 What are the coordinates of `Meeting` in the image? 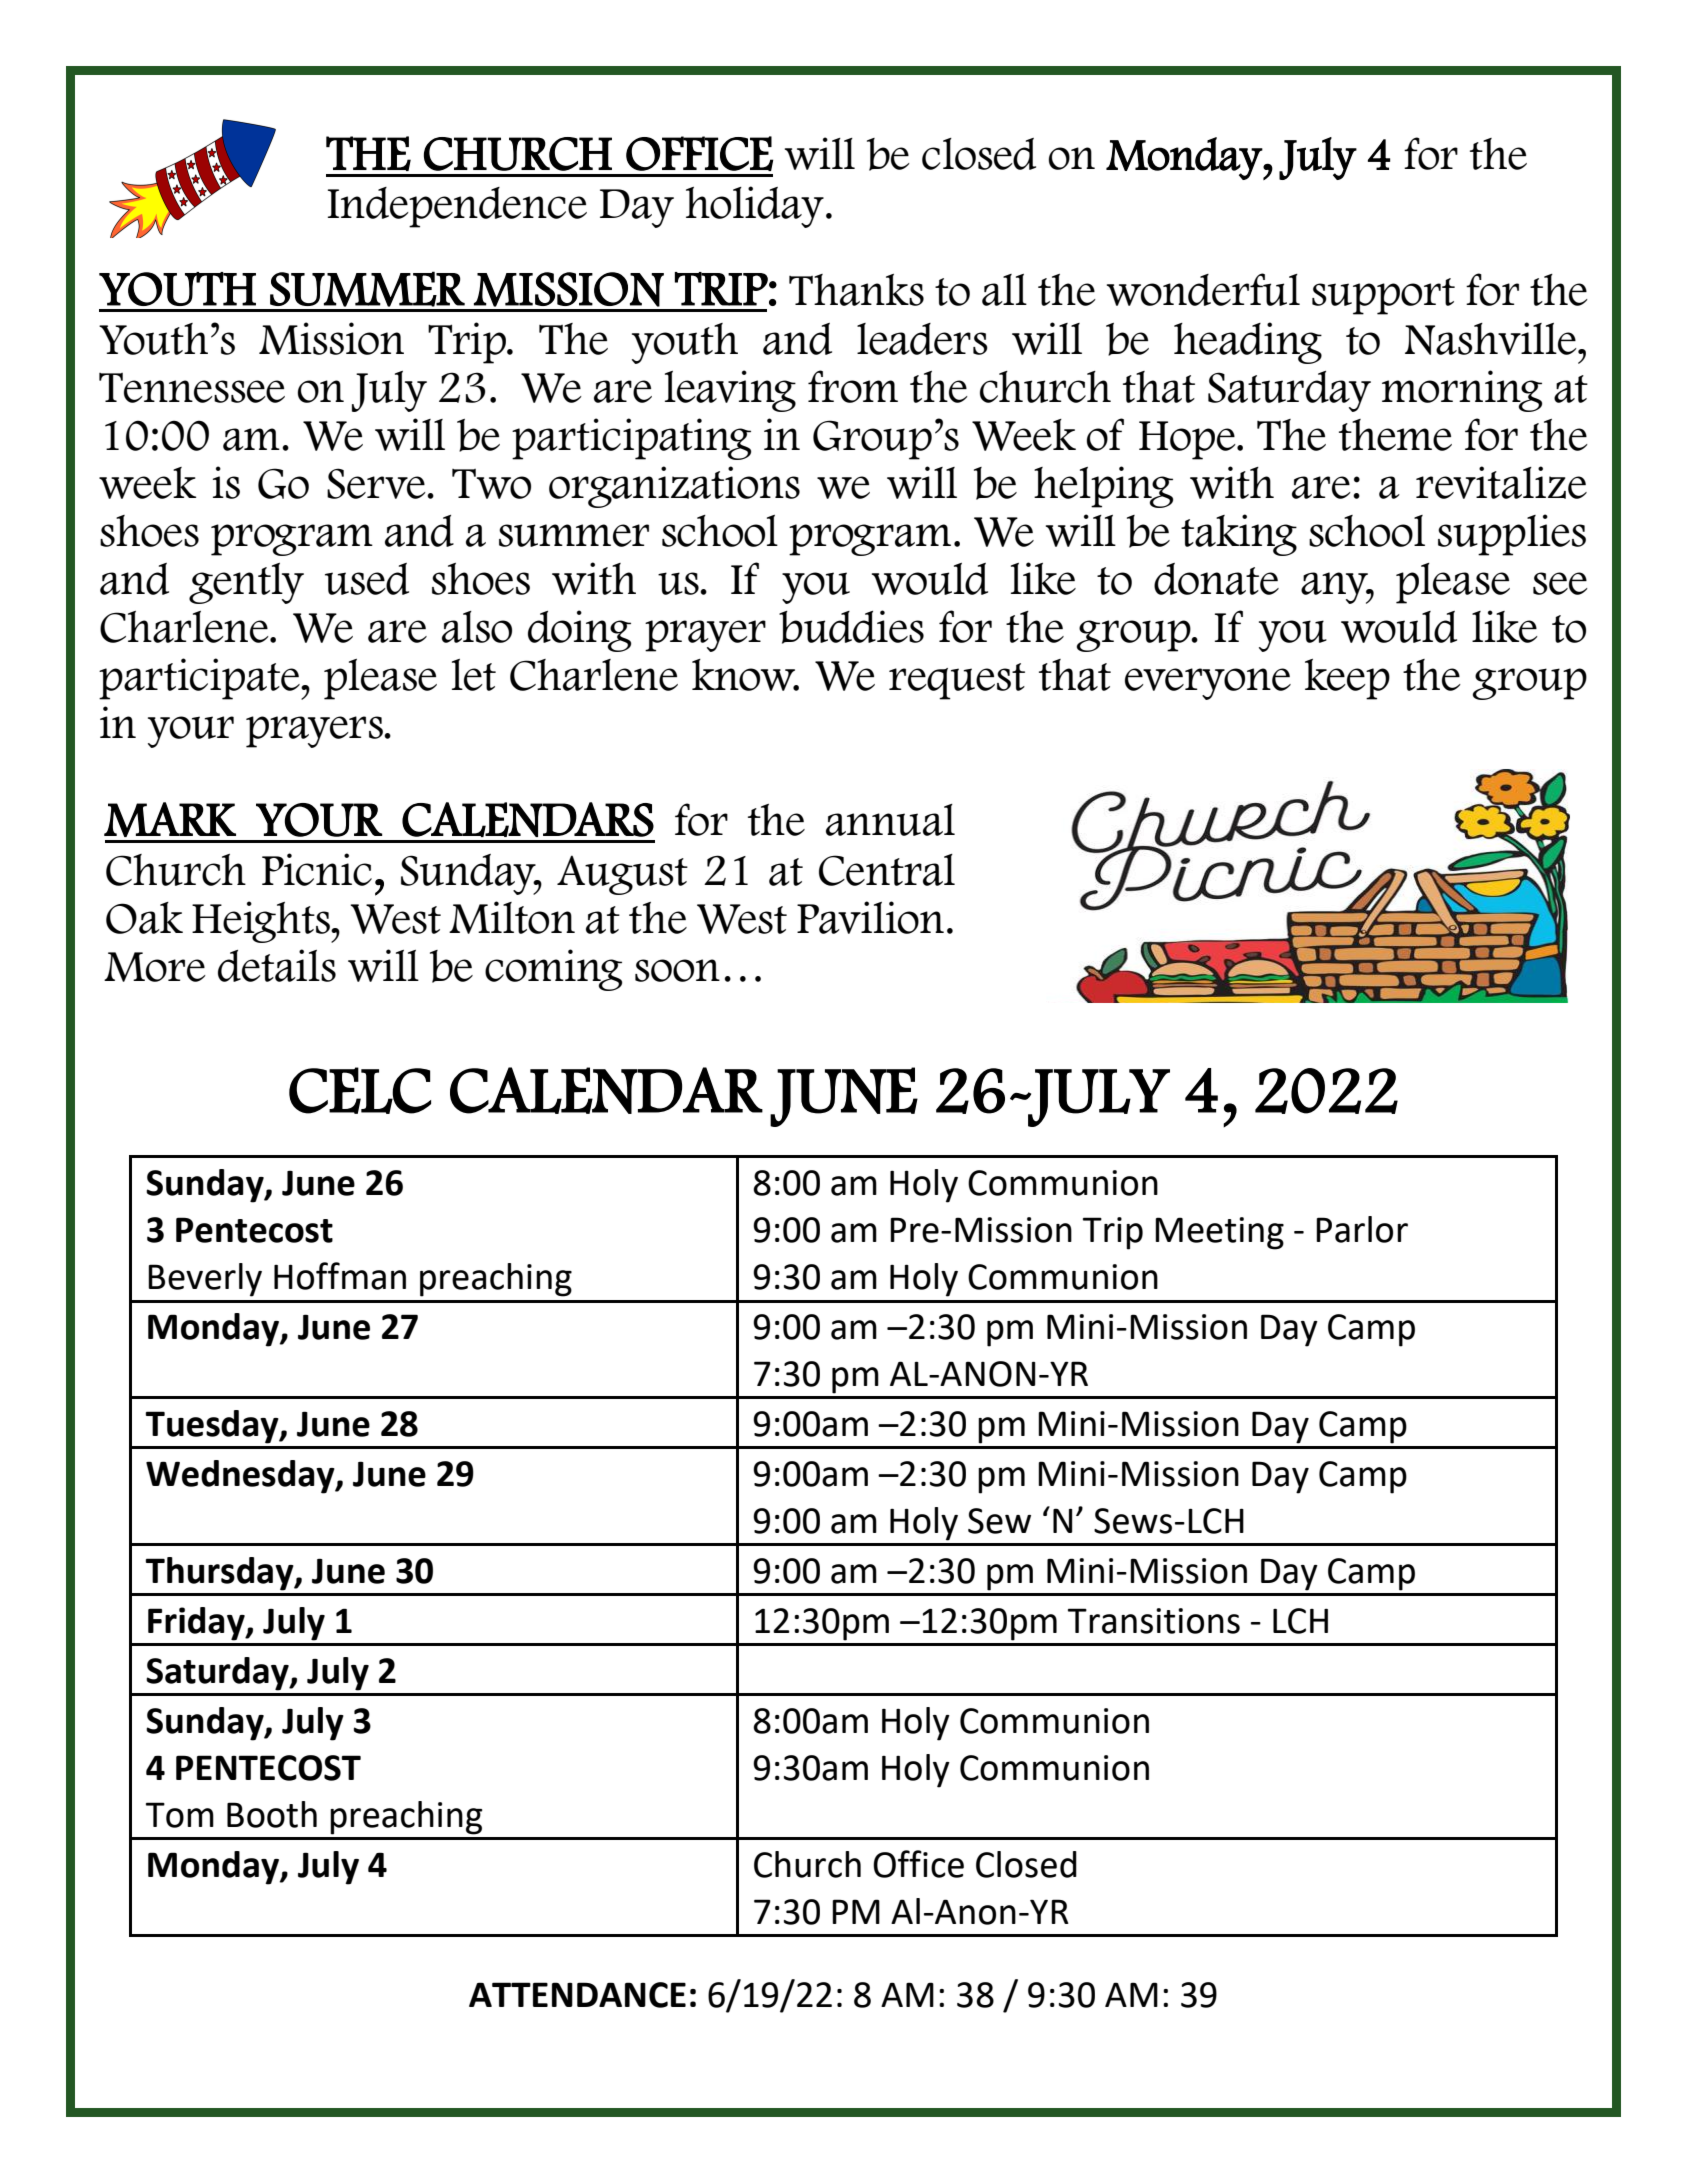 It's located at (1219, 1233).
